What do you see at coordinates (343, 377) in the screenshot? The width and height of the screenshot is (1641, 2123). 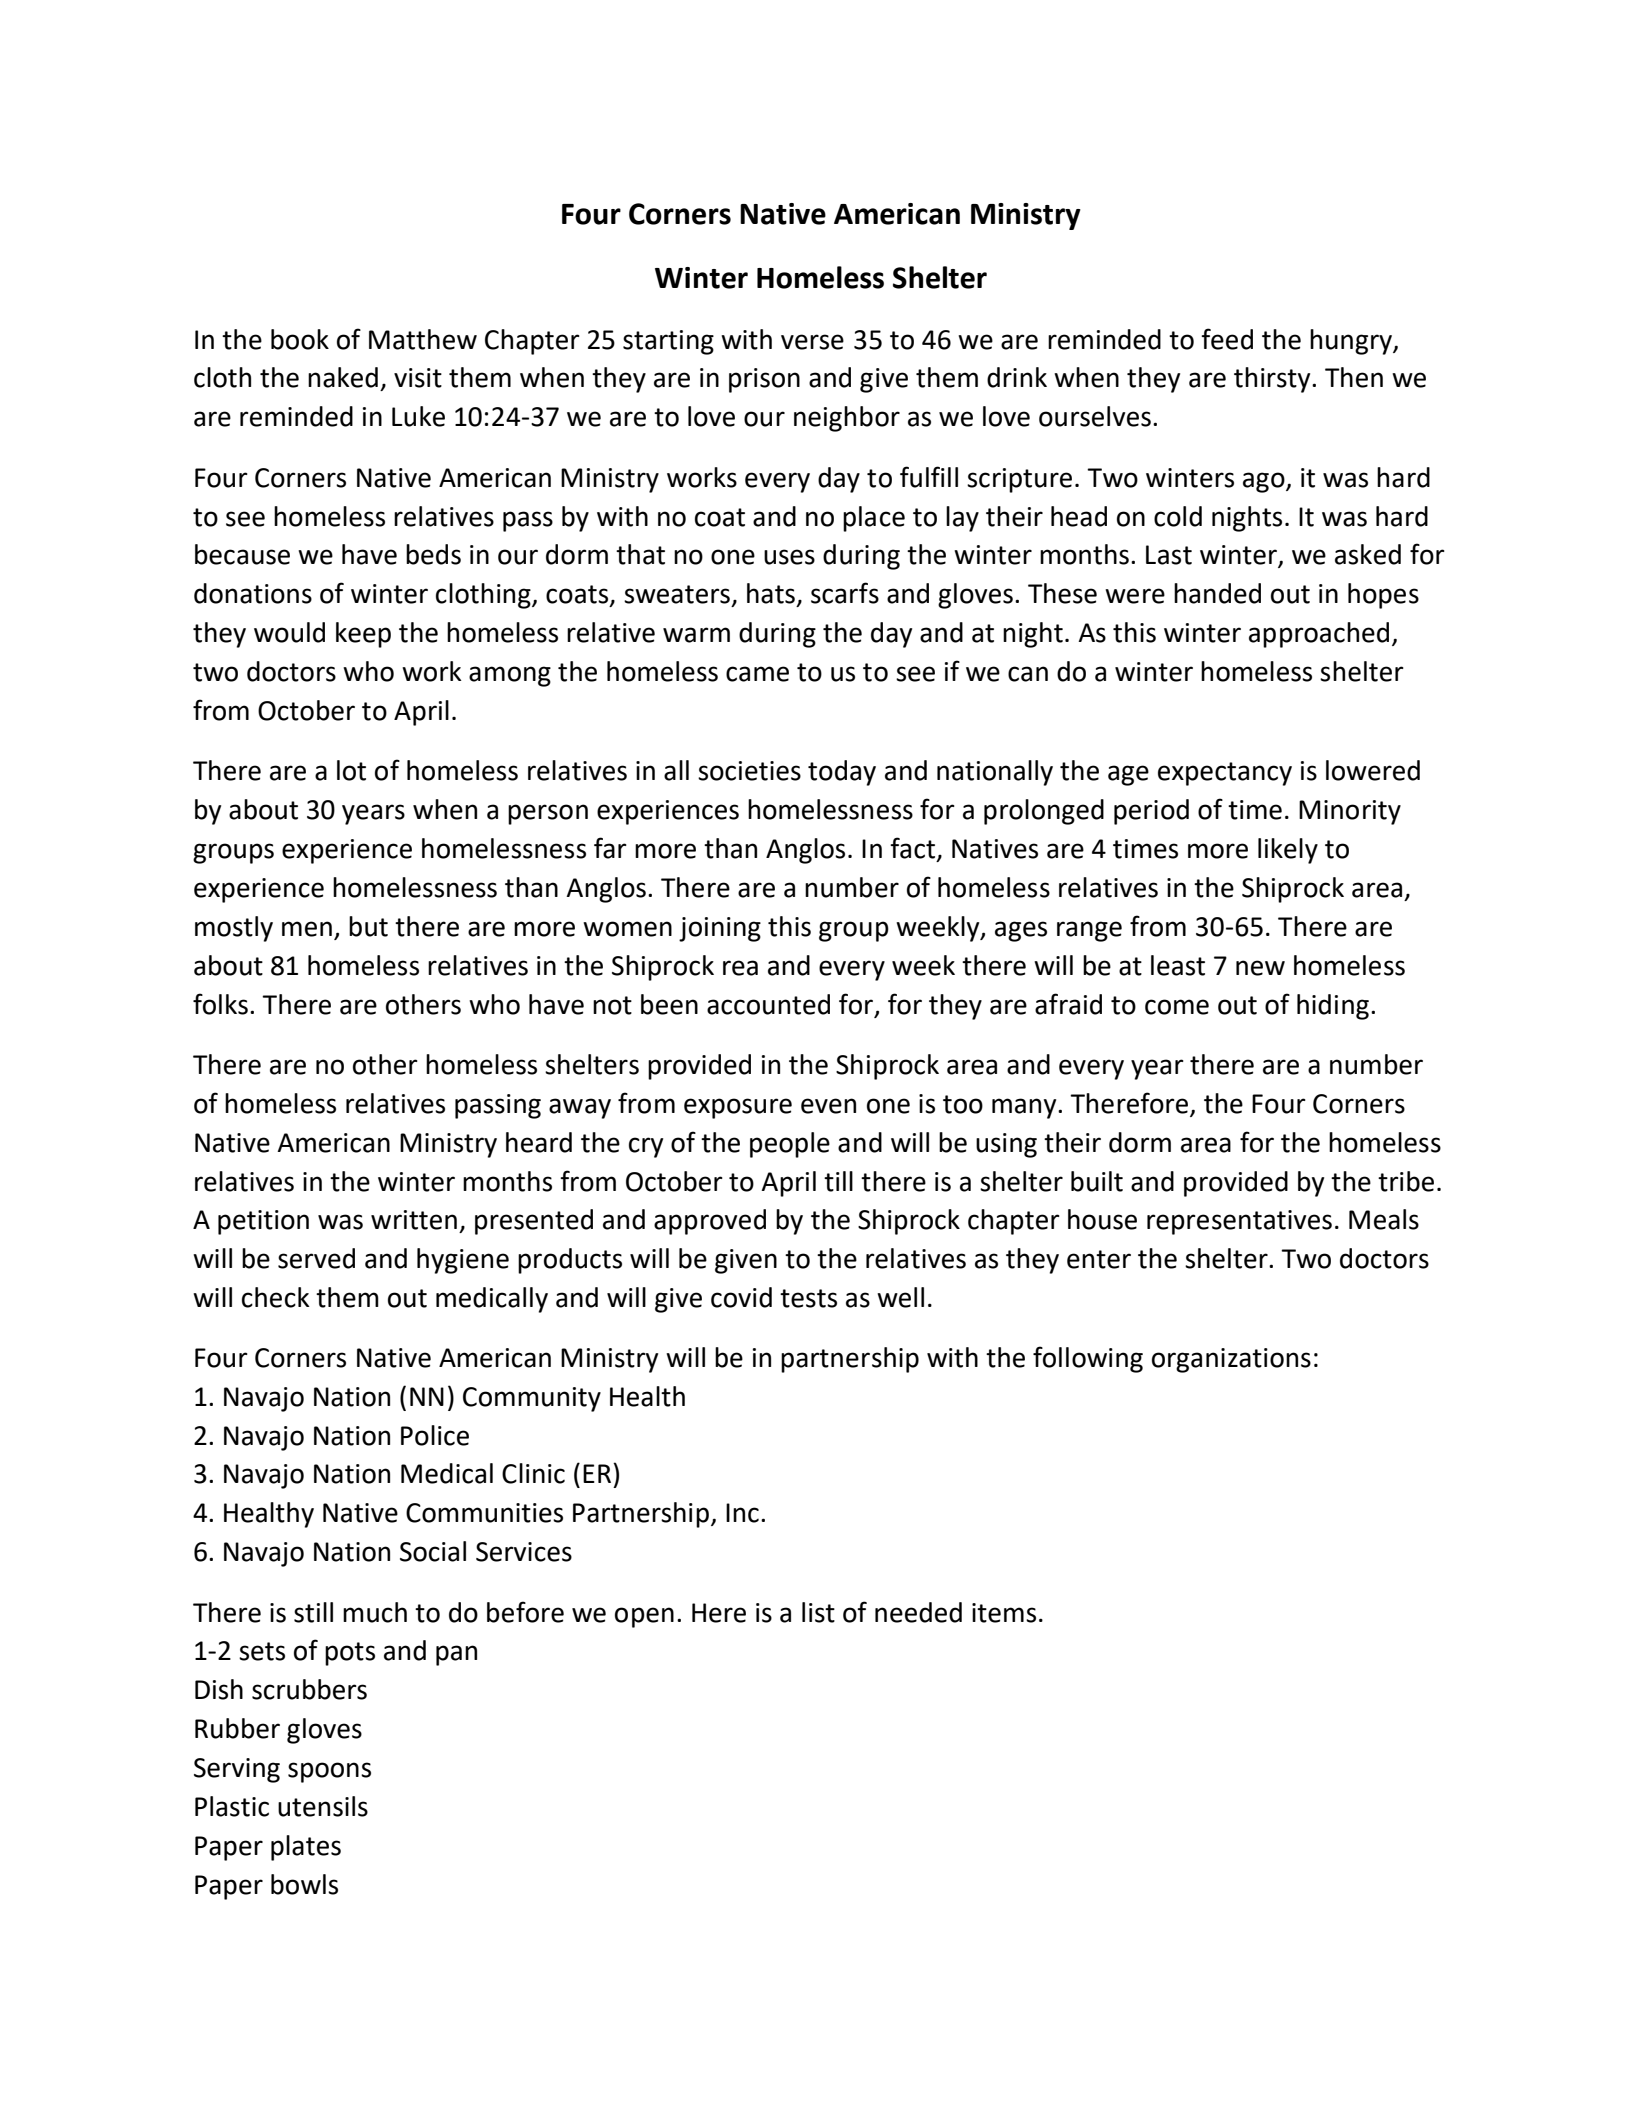 I see `naked` at bounding box center [343, 377].
